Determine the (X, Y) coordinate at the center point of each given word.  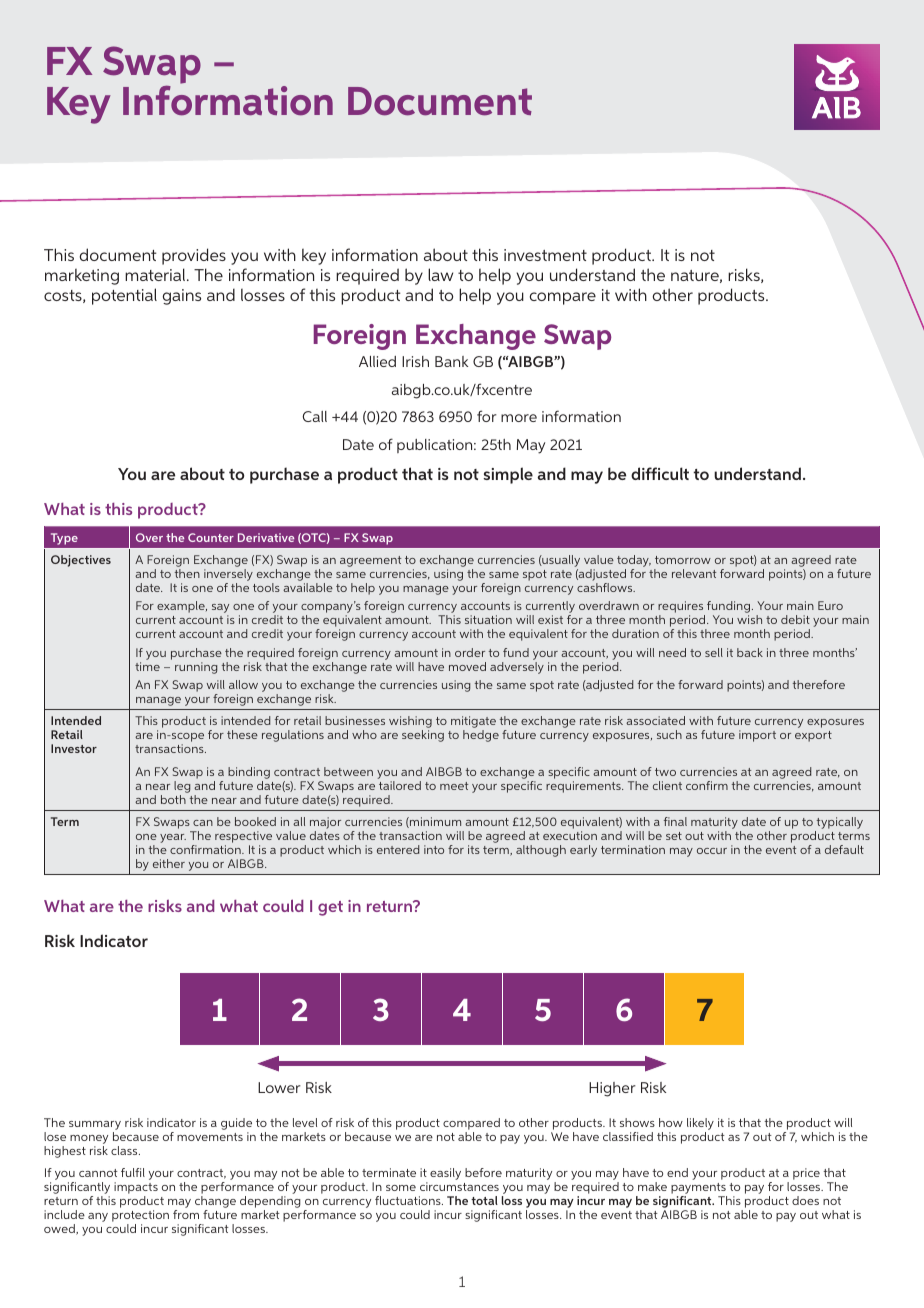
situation (488, 619)
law (440, 274)
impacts (136, 1189)
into (434, 849)
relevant (694, 573)
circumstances (459, 1186)
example (182, 607)
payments (699, 1190)
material (155, 274)
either (169, 863)
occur (712, 851)
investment (545, 255)
